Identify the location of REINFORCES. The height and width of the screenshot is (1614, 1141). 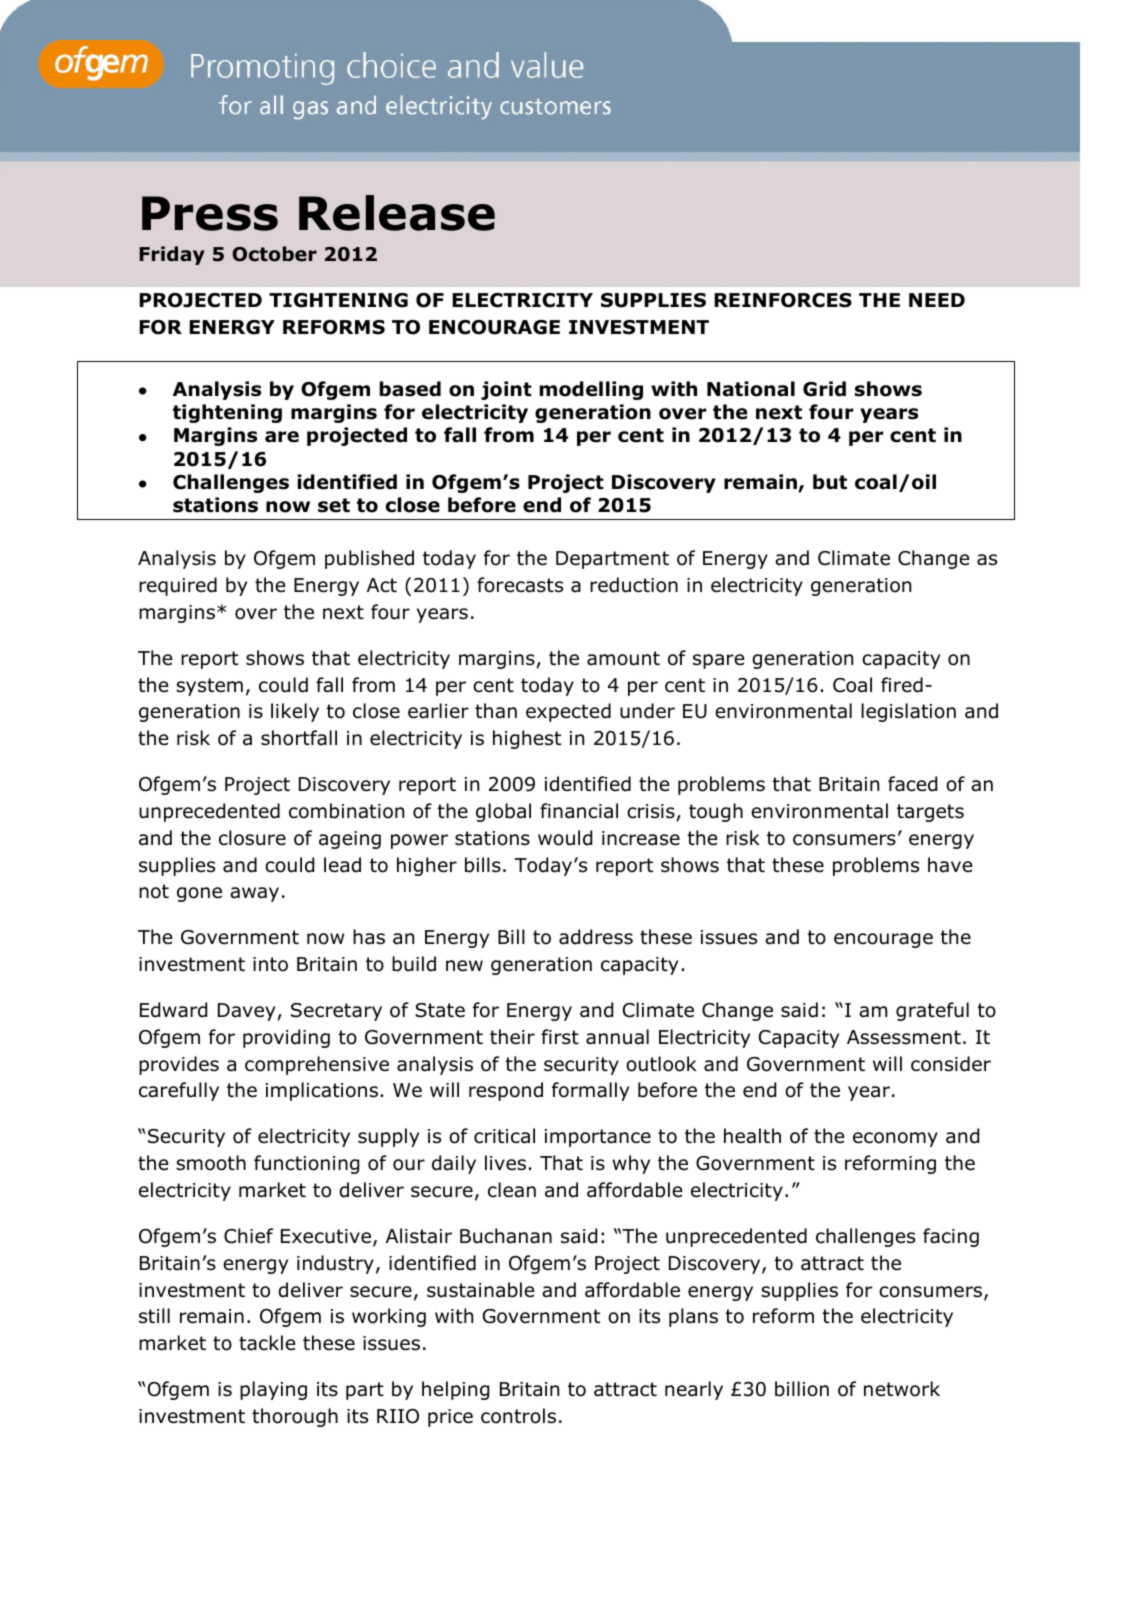
(783, 300).
